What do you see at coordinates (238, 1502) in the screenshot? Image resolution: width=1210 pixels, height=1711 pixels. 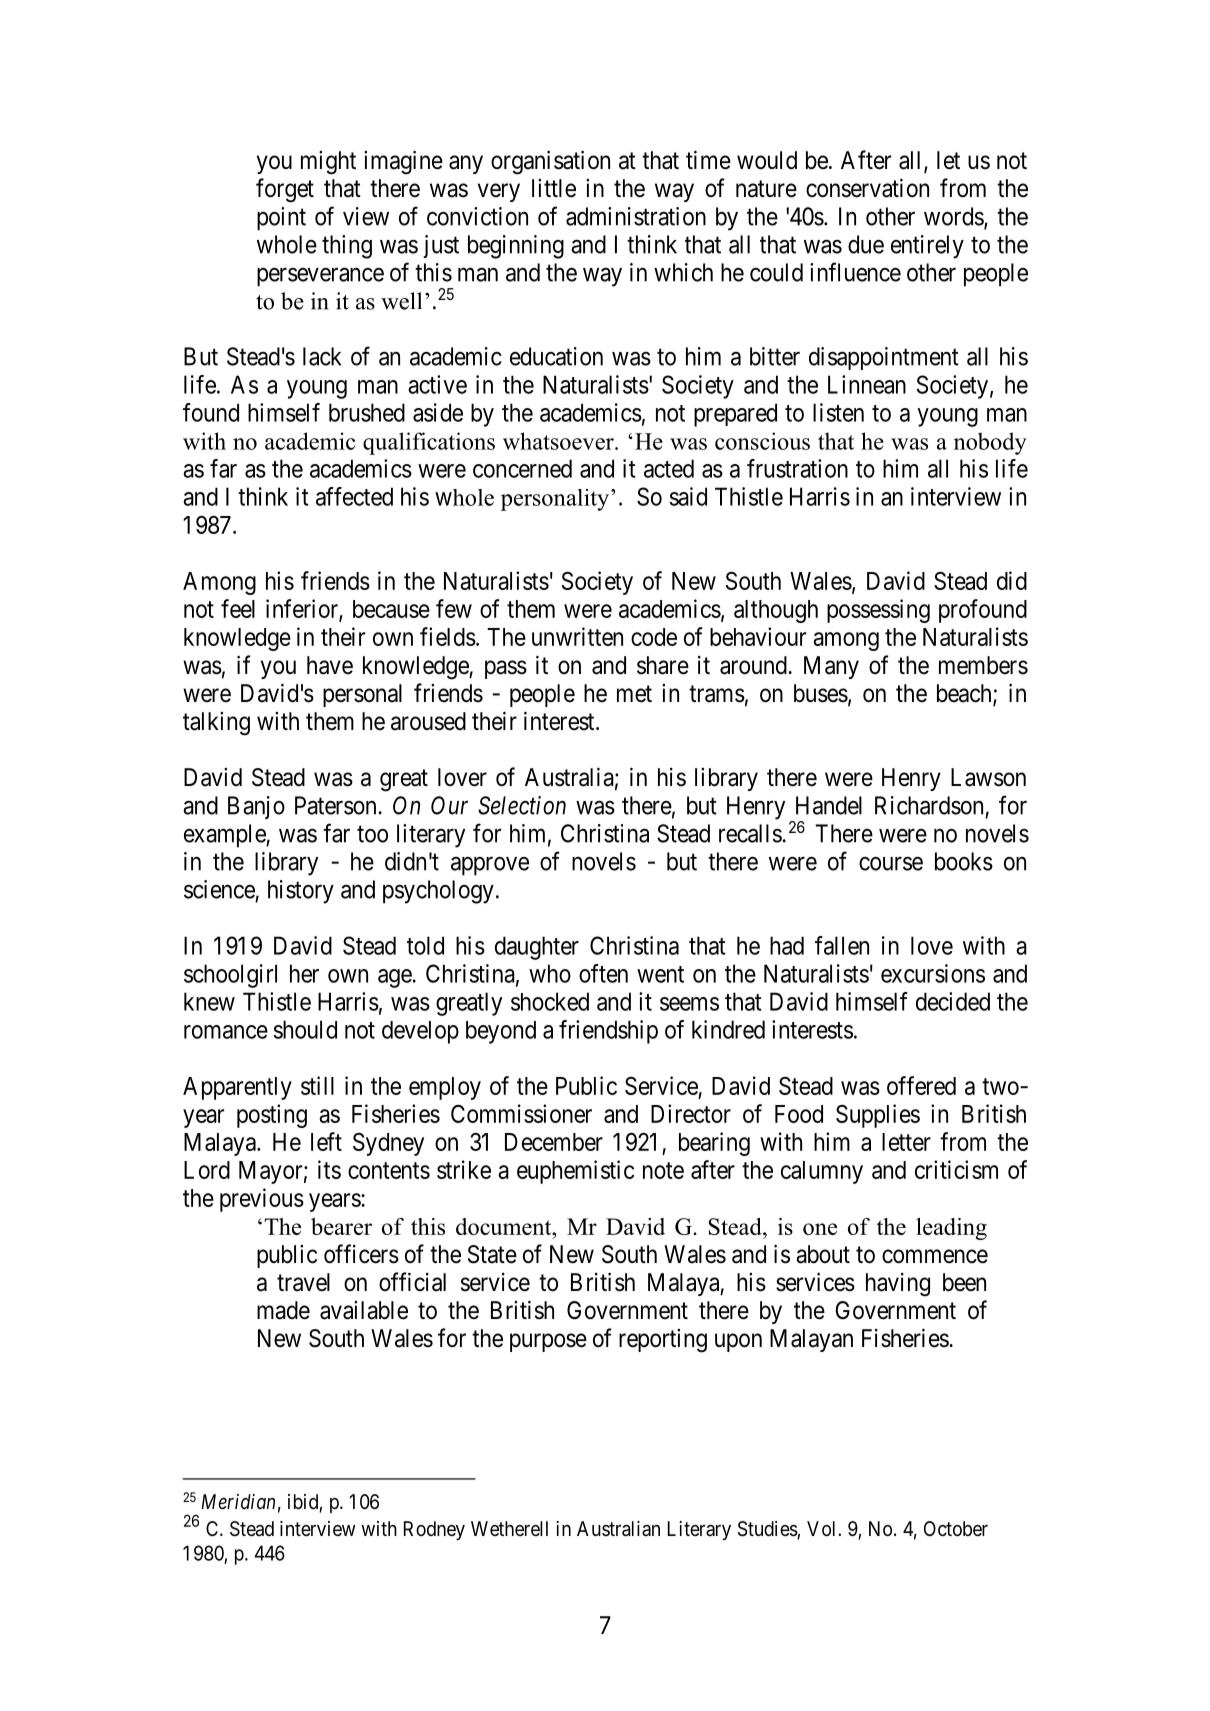 I see `Meridian` at bounding box center [238, 1502].
